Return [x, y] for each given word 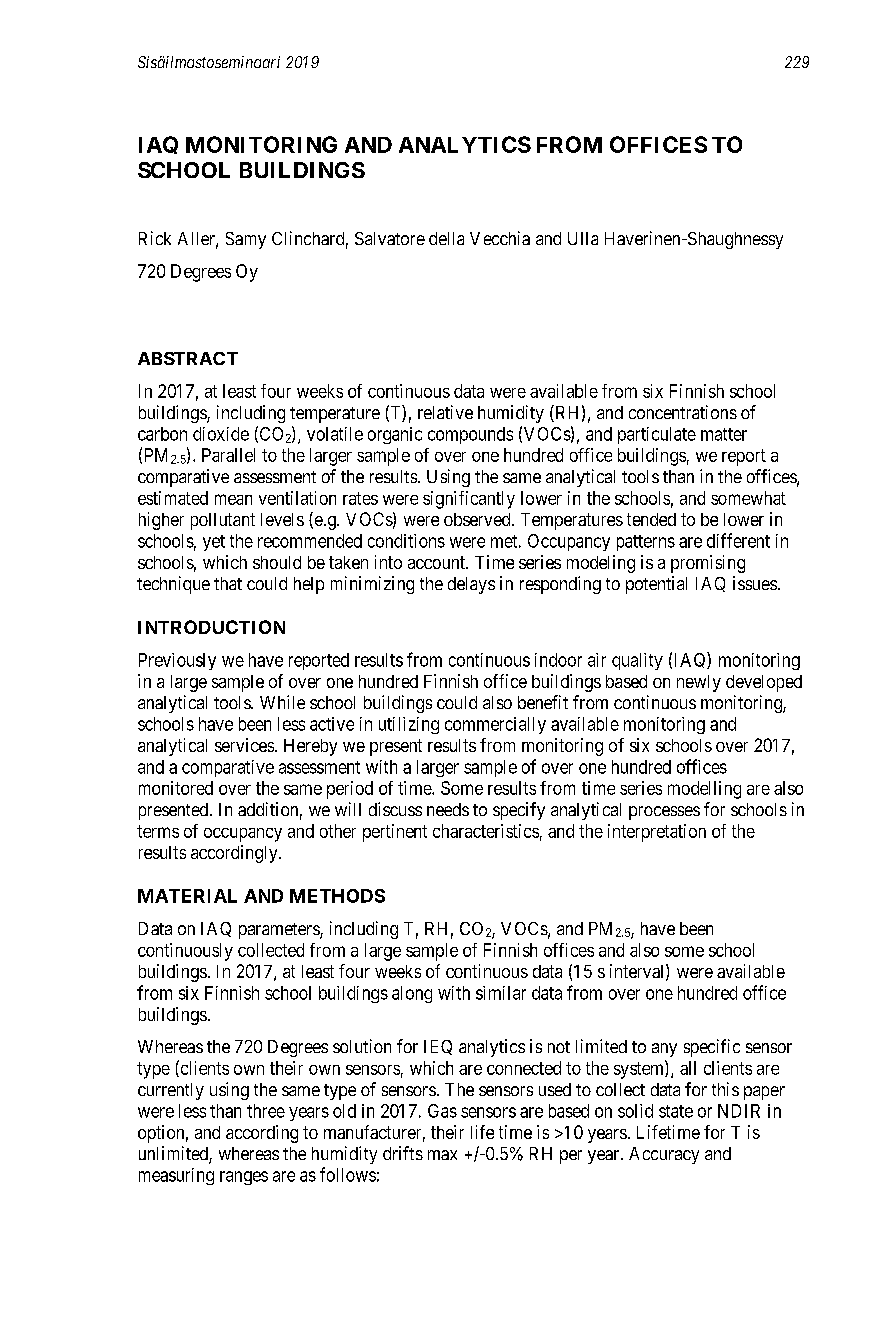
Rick [155, 238]
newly [699, 683]
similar [501, 993]
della [446, 238]
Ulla [583, 238]
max [442, 1155]
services [244, 745]
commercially [495, 725]
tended [651, 519]
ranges [244, 1178]
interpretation [657, 833]
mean [233, 499]
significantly [469, 500]
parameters [280, 931]
